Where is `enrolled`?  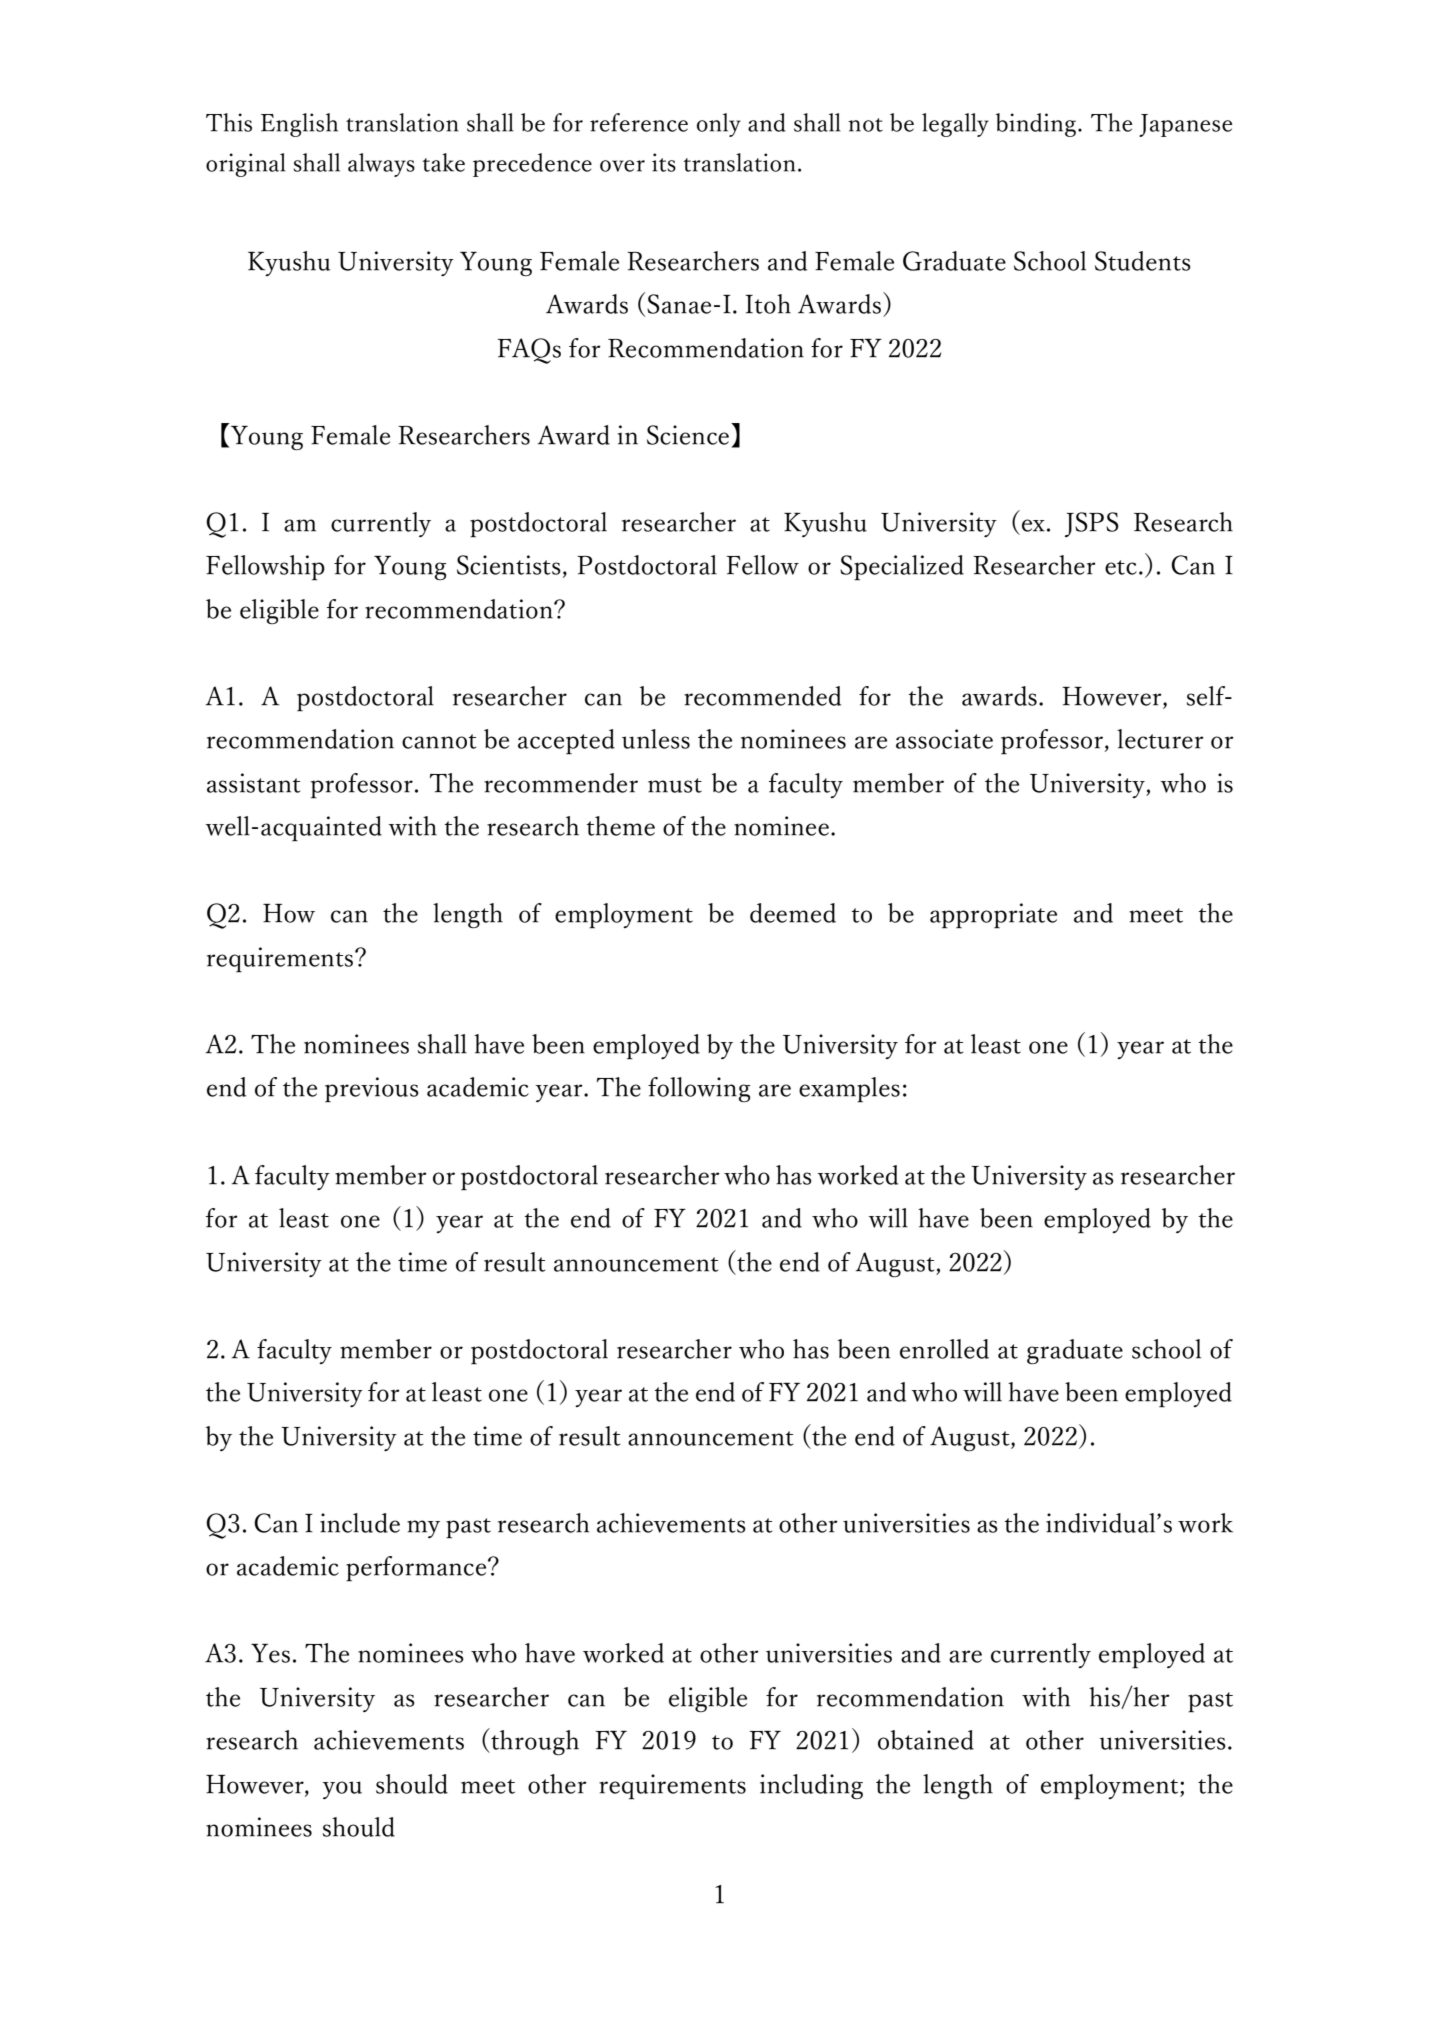 enrolled is located at coordinates (944, 1349).
